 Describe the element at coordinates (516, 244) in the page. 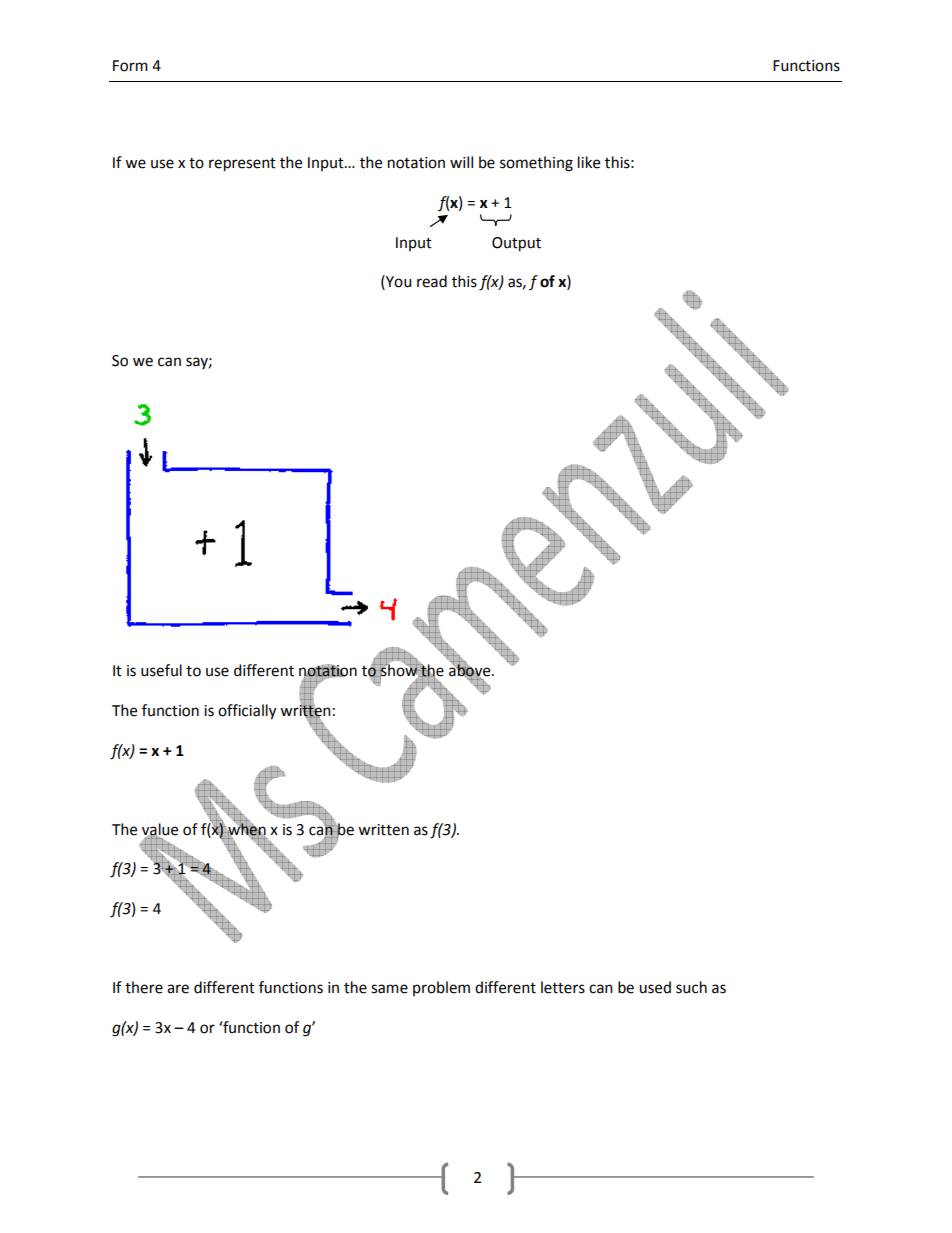

I see `Output` at that location.
